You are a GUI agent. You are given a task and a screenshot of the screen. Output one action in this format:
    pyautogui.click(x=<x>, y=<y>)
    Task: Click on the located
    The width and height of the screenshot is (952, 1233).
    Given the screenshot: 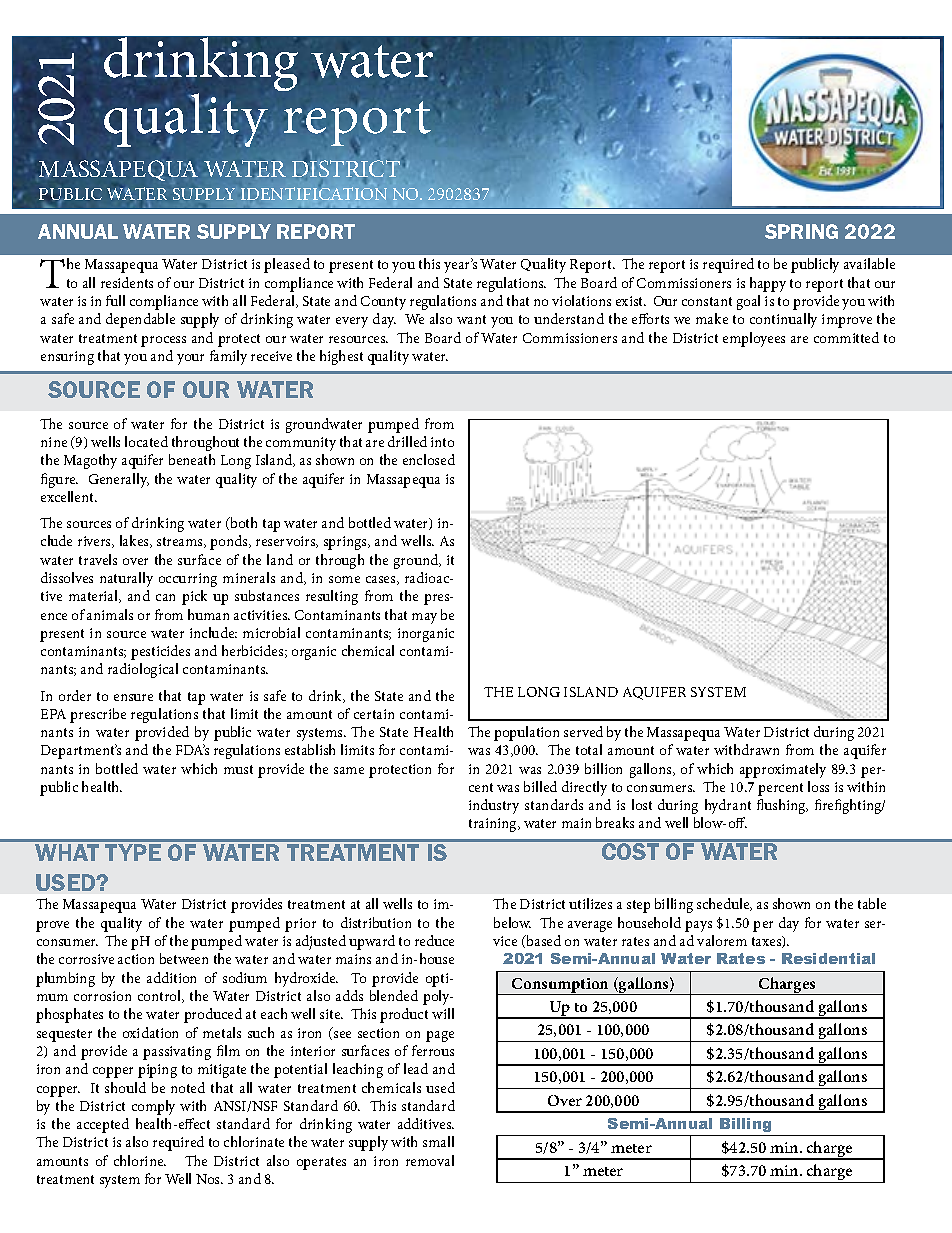 What is the action you would take?
    pyautogui.click(x=146, y=441)
